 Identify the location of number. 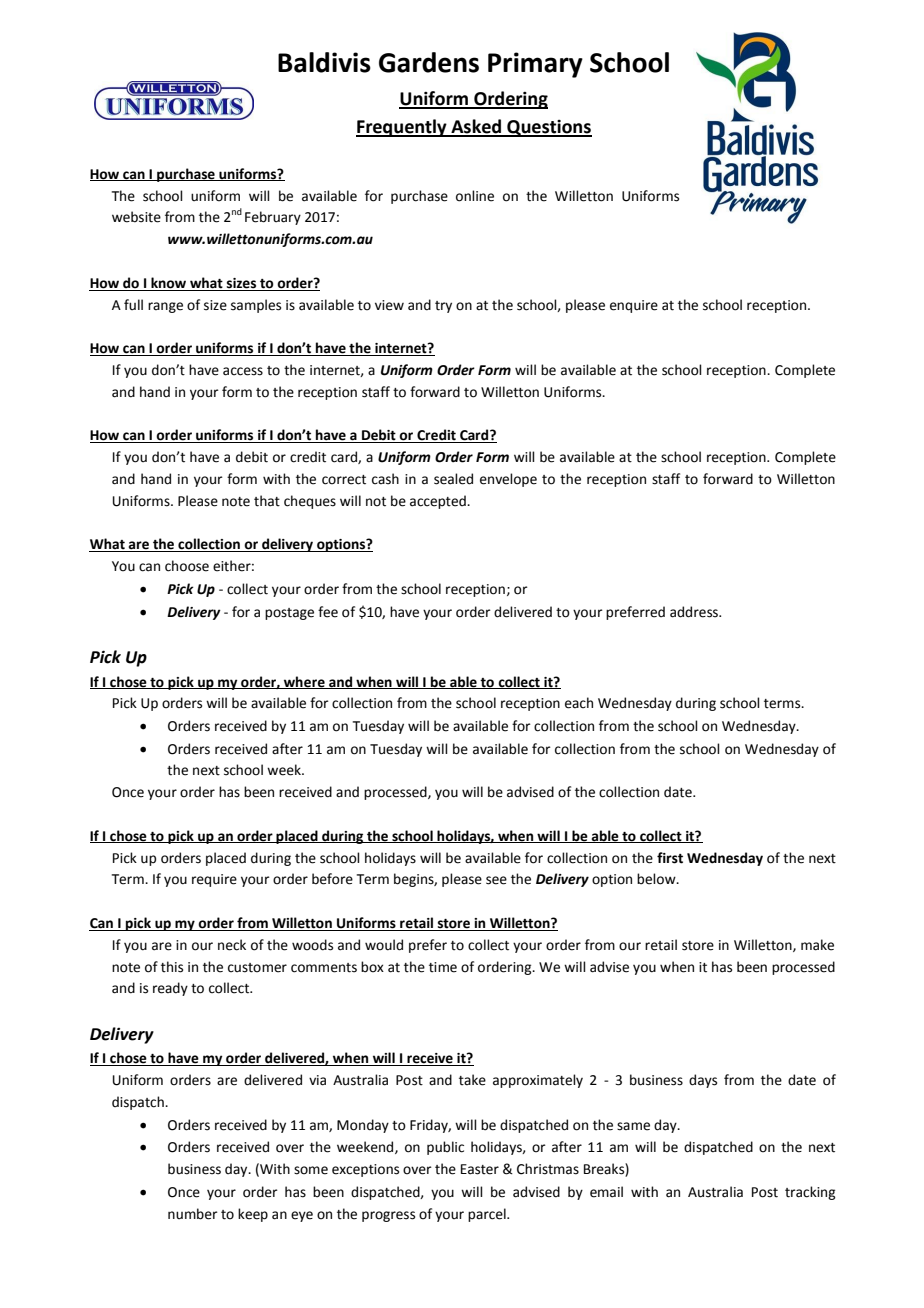
(193, 1214).
